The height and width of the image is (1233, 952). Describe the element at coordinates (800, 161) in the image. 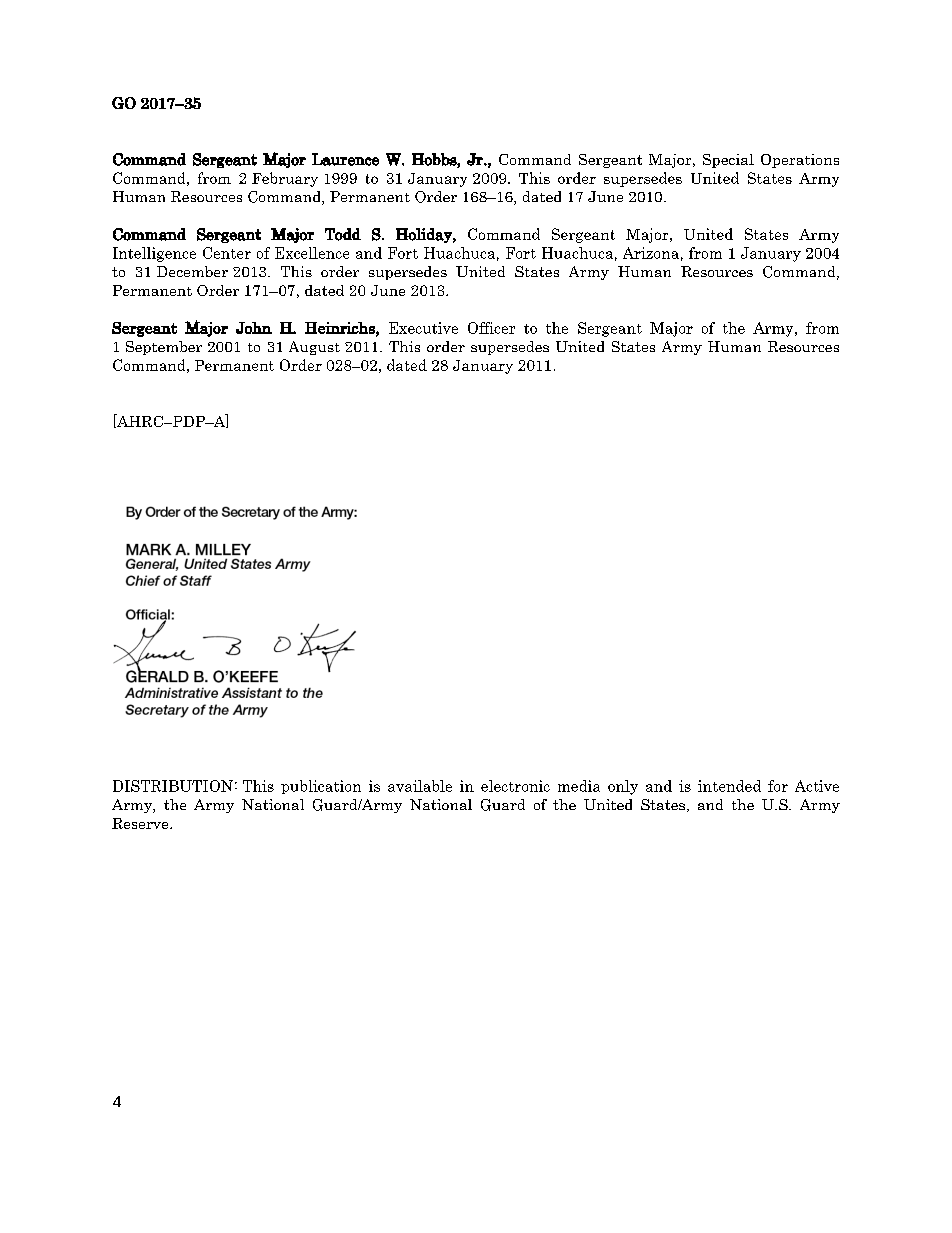

I see `Operations` at that location.
